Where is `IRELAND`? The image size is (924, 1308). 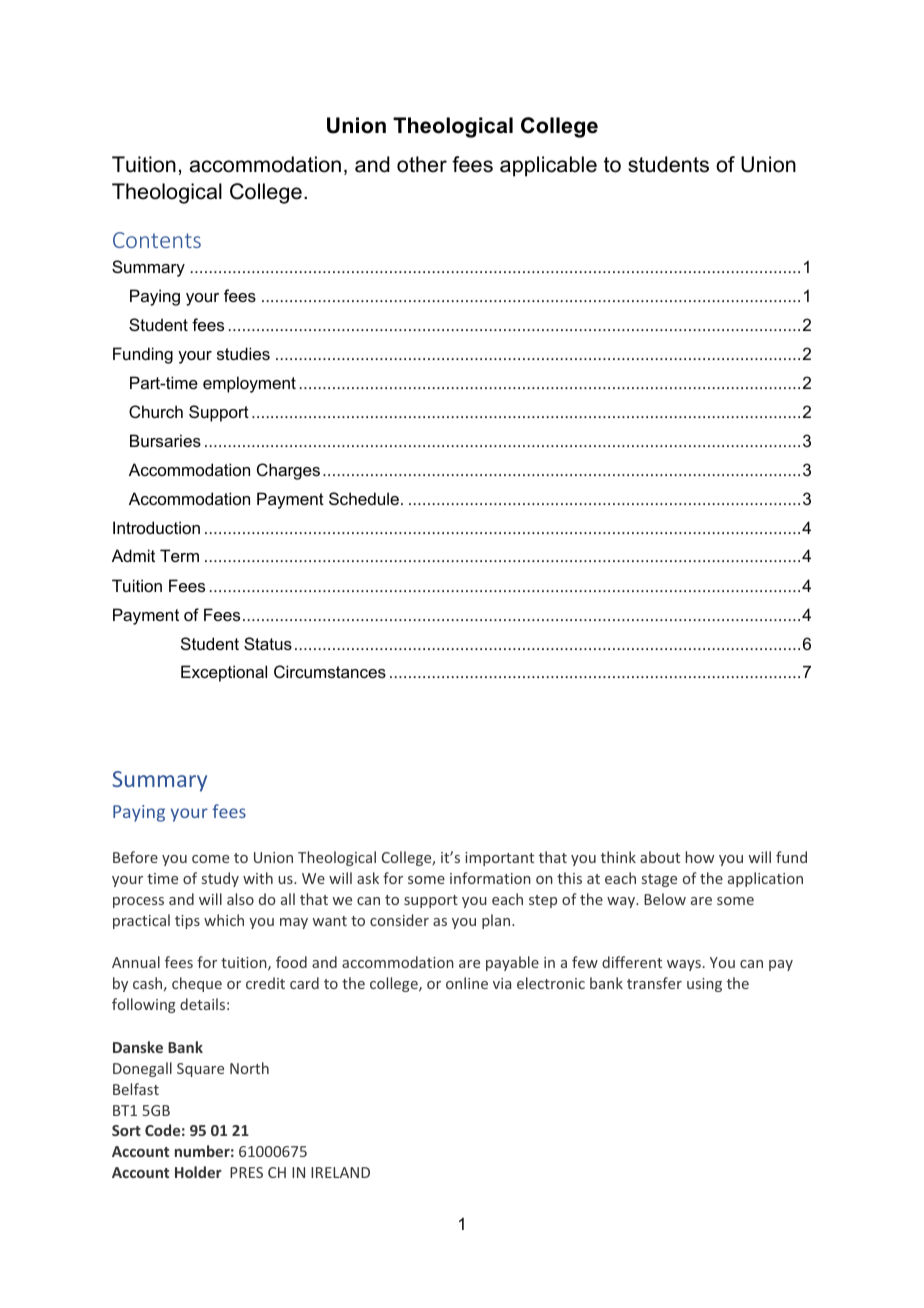 IRELAND is located at coordinates (340, 1172).
